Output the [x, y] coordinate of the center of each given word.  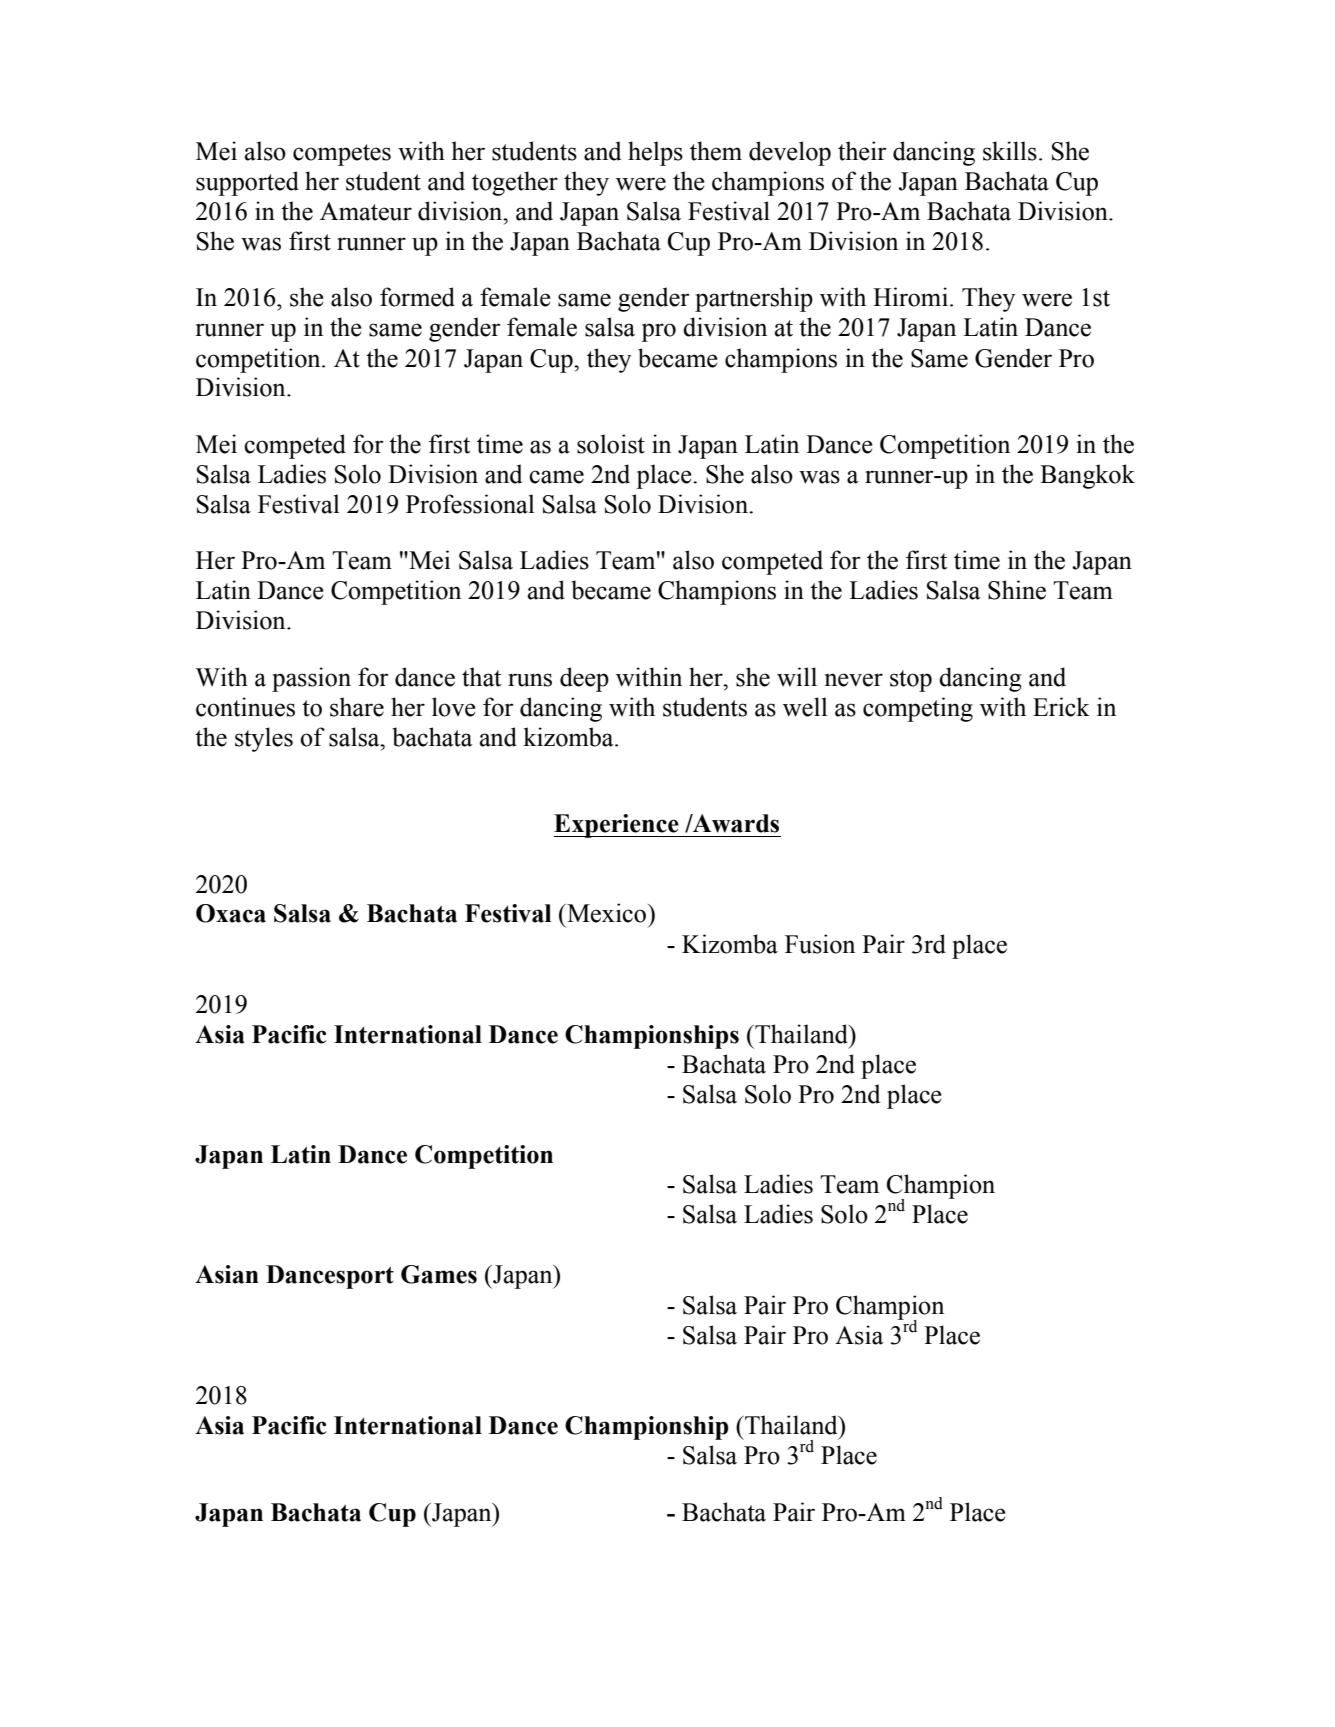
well [805, 707]
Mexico [607, 913]
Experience [617, 826]
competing [918, 709]
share [357, 707]
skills [1010, 151]
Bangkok [1087, 476]
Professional [470, 504]
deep [584, 679]
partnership [754, 299]
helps [655, 153]
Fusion [820, 944]
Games [439, 1274]
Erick [1061, 707]
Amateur [366, 211]
